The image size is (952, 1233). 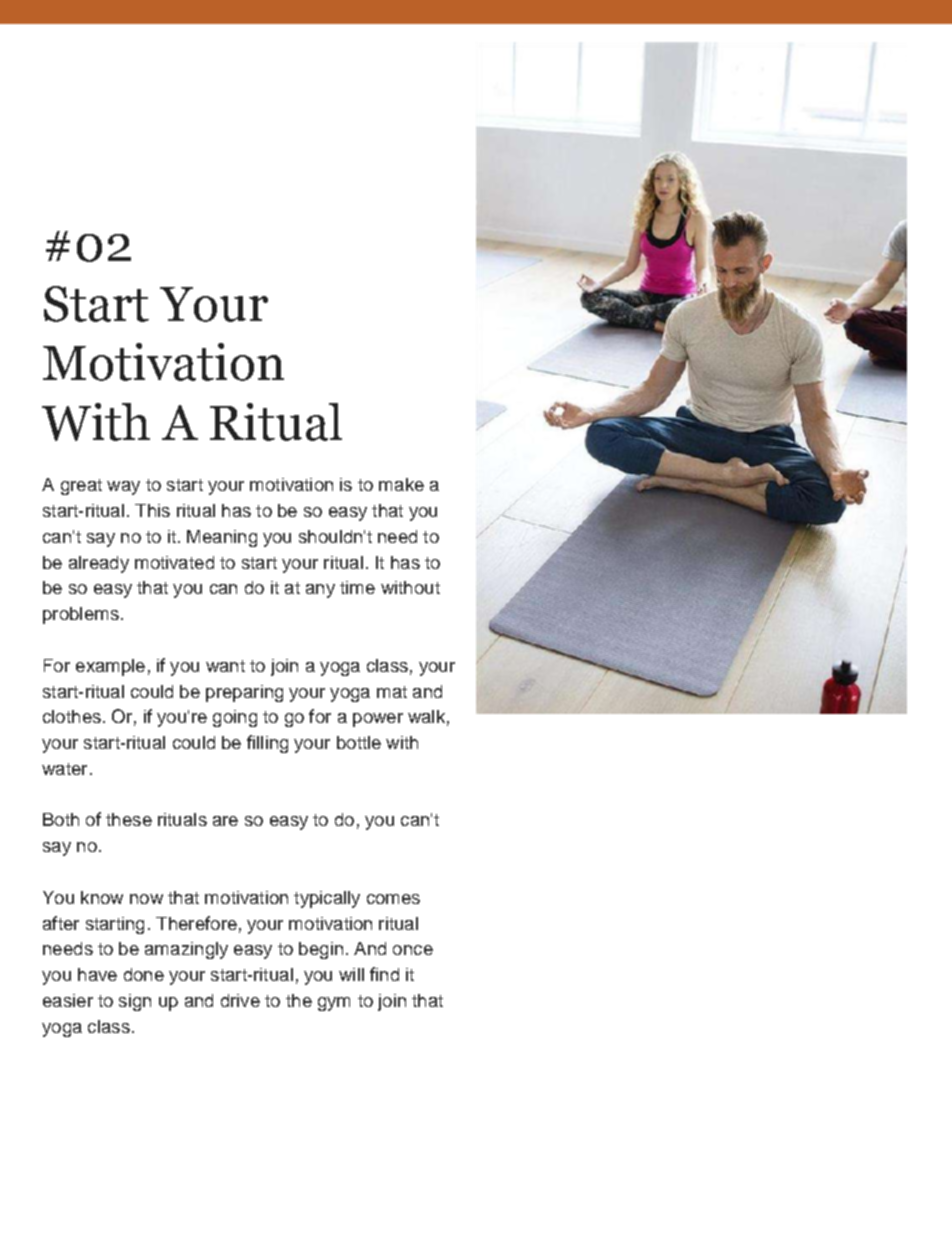 I want to click on bottle, so click(x=359, y=742).
